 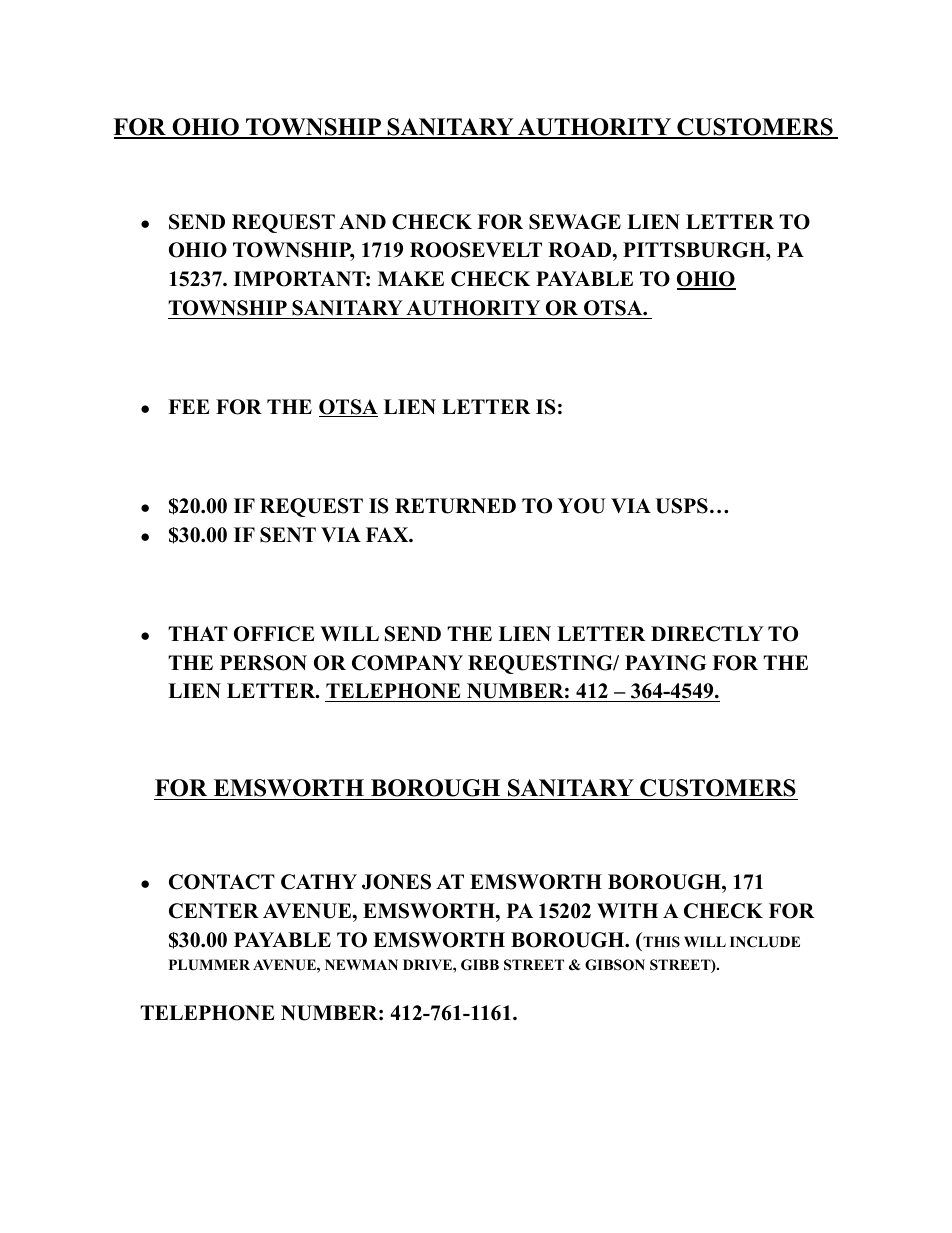 I want to click on SEWAGE, so click(x=575, y=222).
